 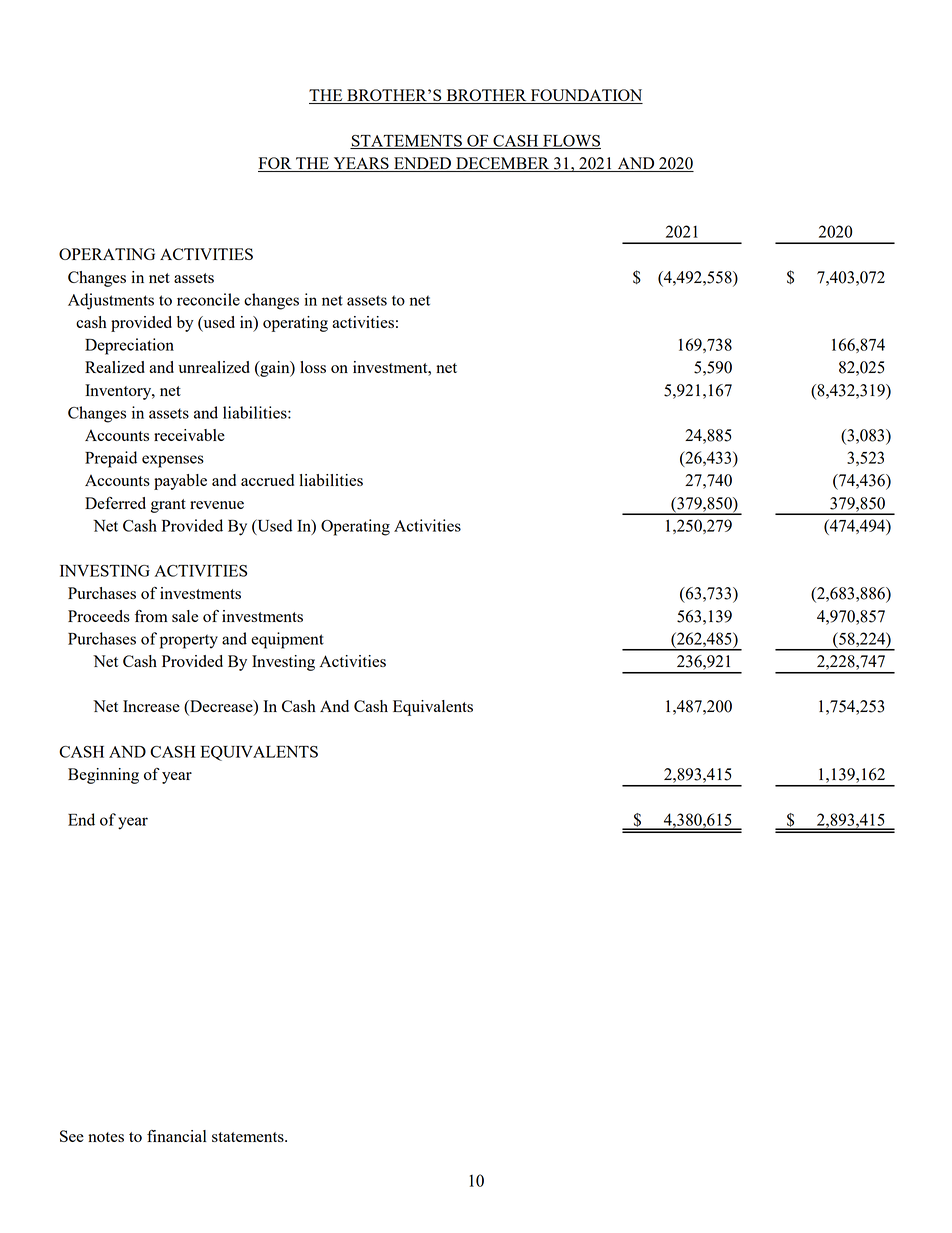 What do you see at coordinates (503, 164) in the screenshot?
I see `DECEMBER` at bounding box center [503, 164].
